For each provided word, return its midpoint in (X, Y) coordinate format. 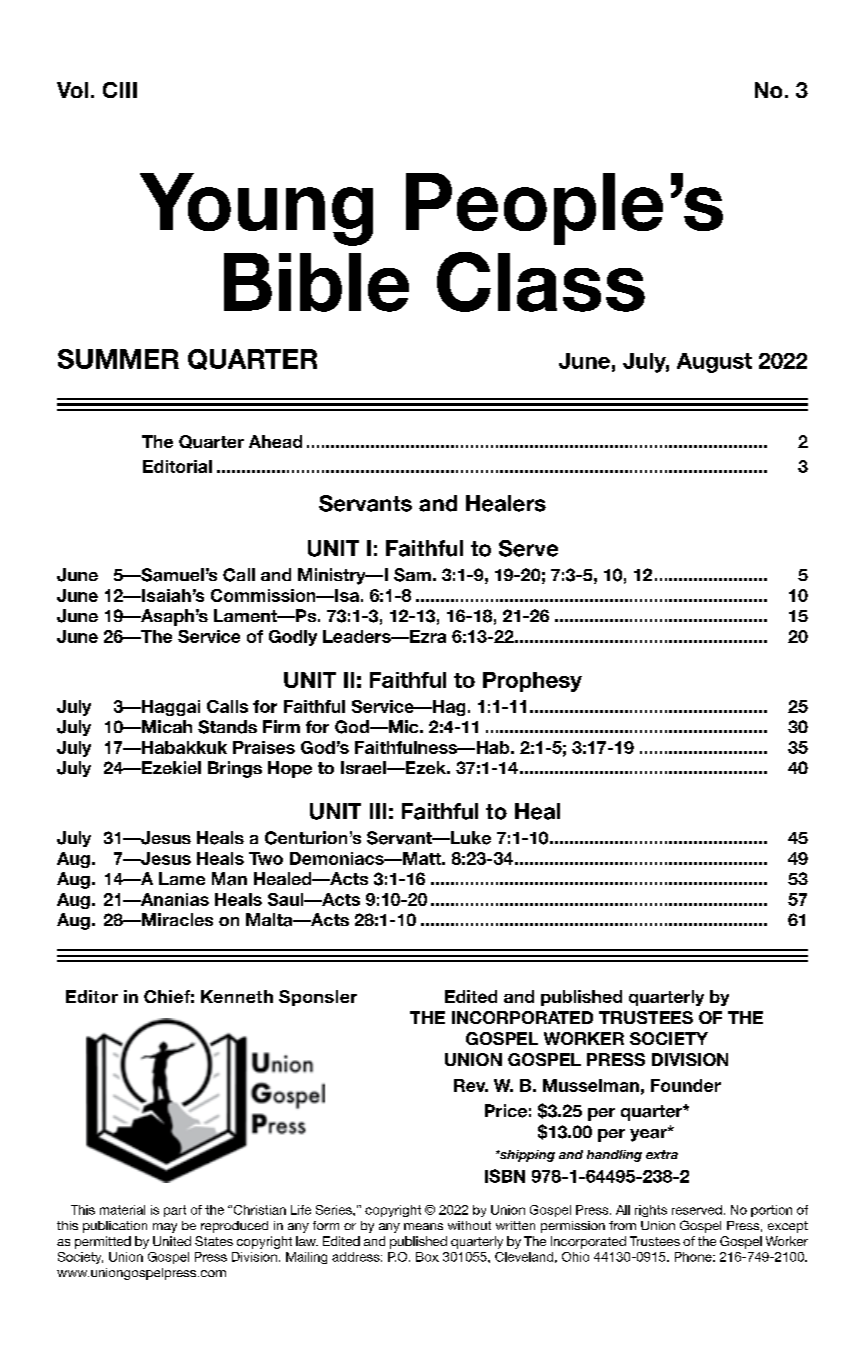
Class (541, 282)
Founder (686, 1085)
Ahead (275, 441)
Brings (235, 769)
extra (662, 1154)
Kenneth (237, 996)
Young (256, 209)
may (165, 1228)
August (714, 363)
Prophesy (532, 682)
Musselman (591, 1085)
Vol (72, 90)
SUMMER (118, 359)
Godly (293, 638)
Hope (290, 769)
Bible (316, 282)
